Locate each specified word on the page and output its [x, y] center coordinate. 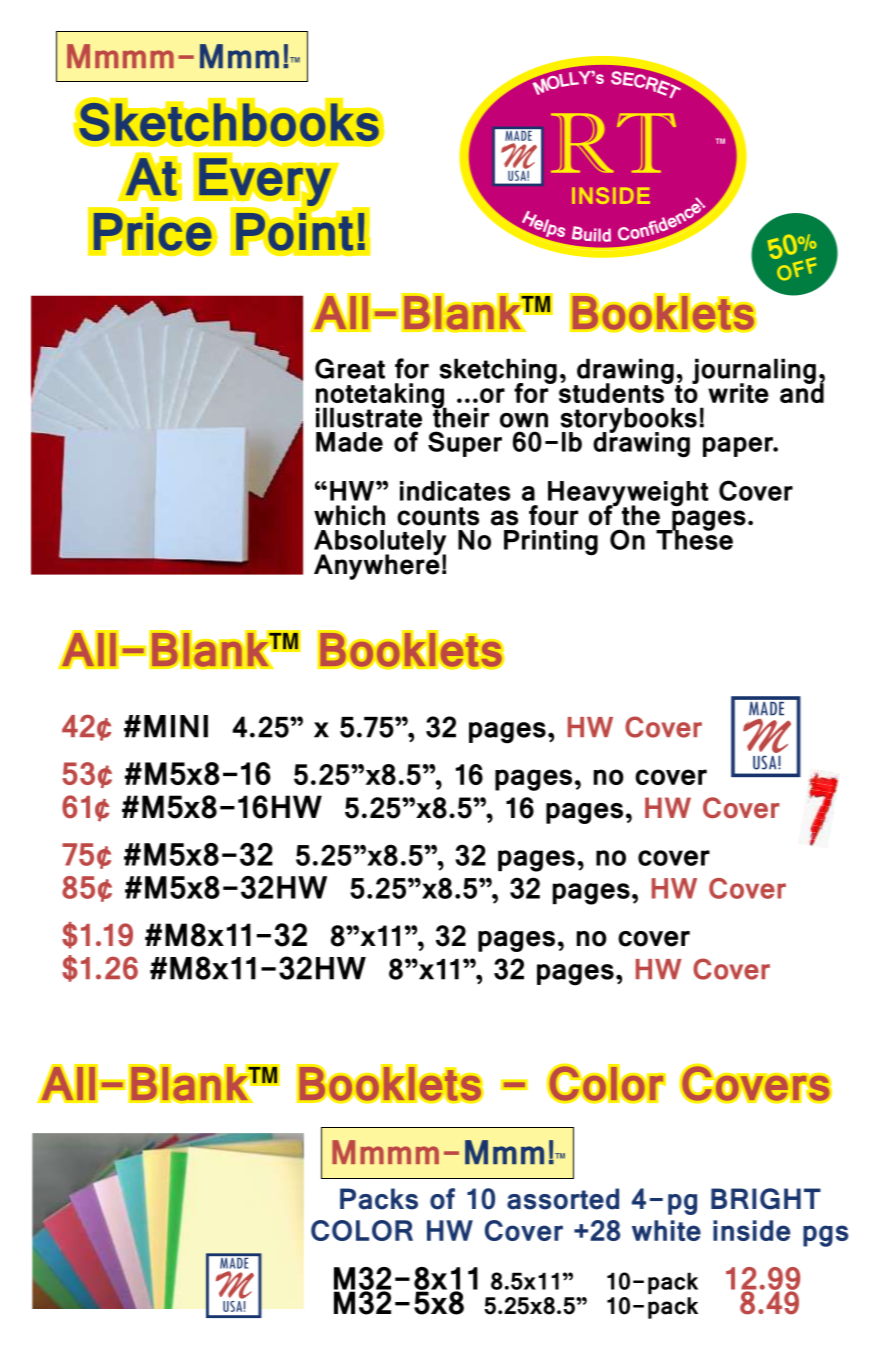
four [553, 515]
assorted [563, 1199]
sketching [498, 372]
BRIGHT [766, 1199]
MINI [176, 726]
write [738, 393]
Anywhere [377, 566]
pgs [825, 1236]
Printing [551, 543]
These [694, 539]
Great [350, 368]
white [666, 1230]
